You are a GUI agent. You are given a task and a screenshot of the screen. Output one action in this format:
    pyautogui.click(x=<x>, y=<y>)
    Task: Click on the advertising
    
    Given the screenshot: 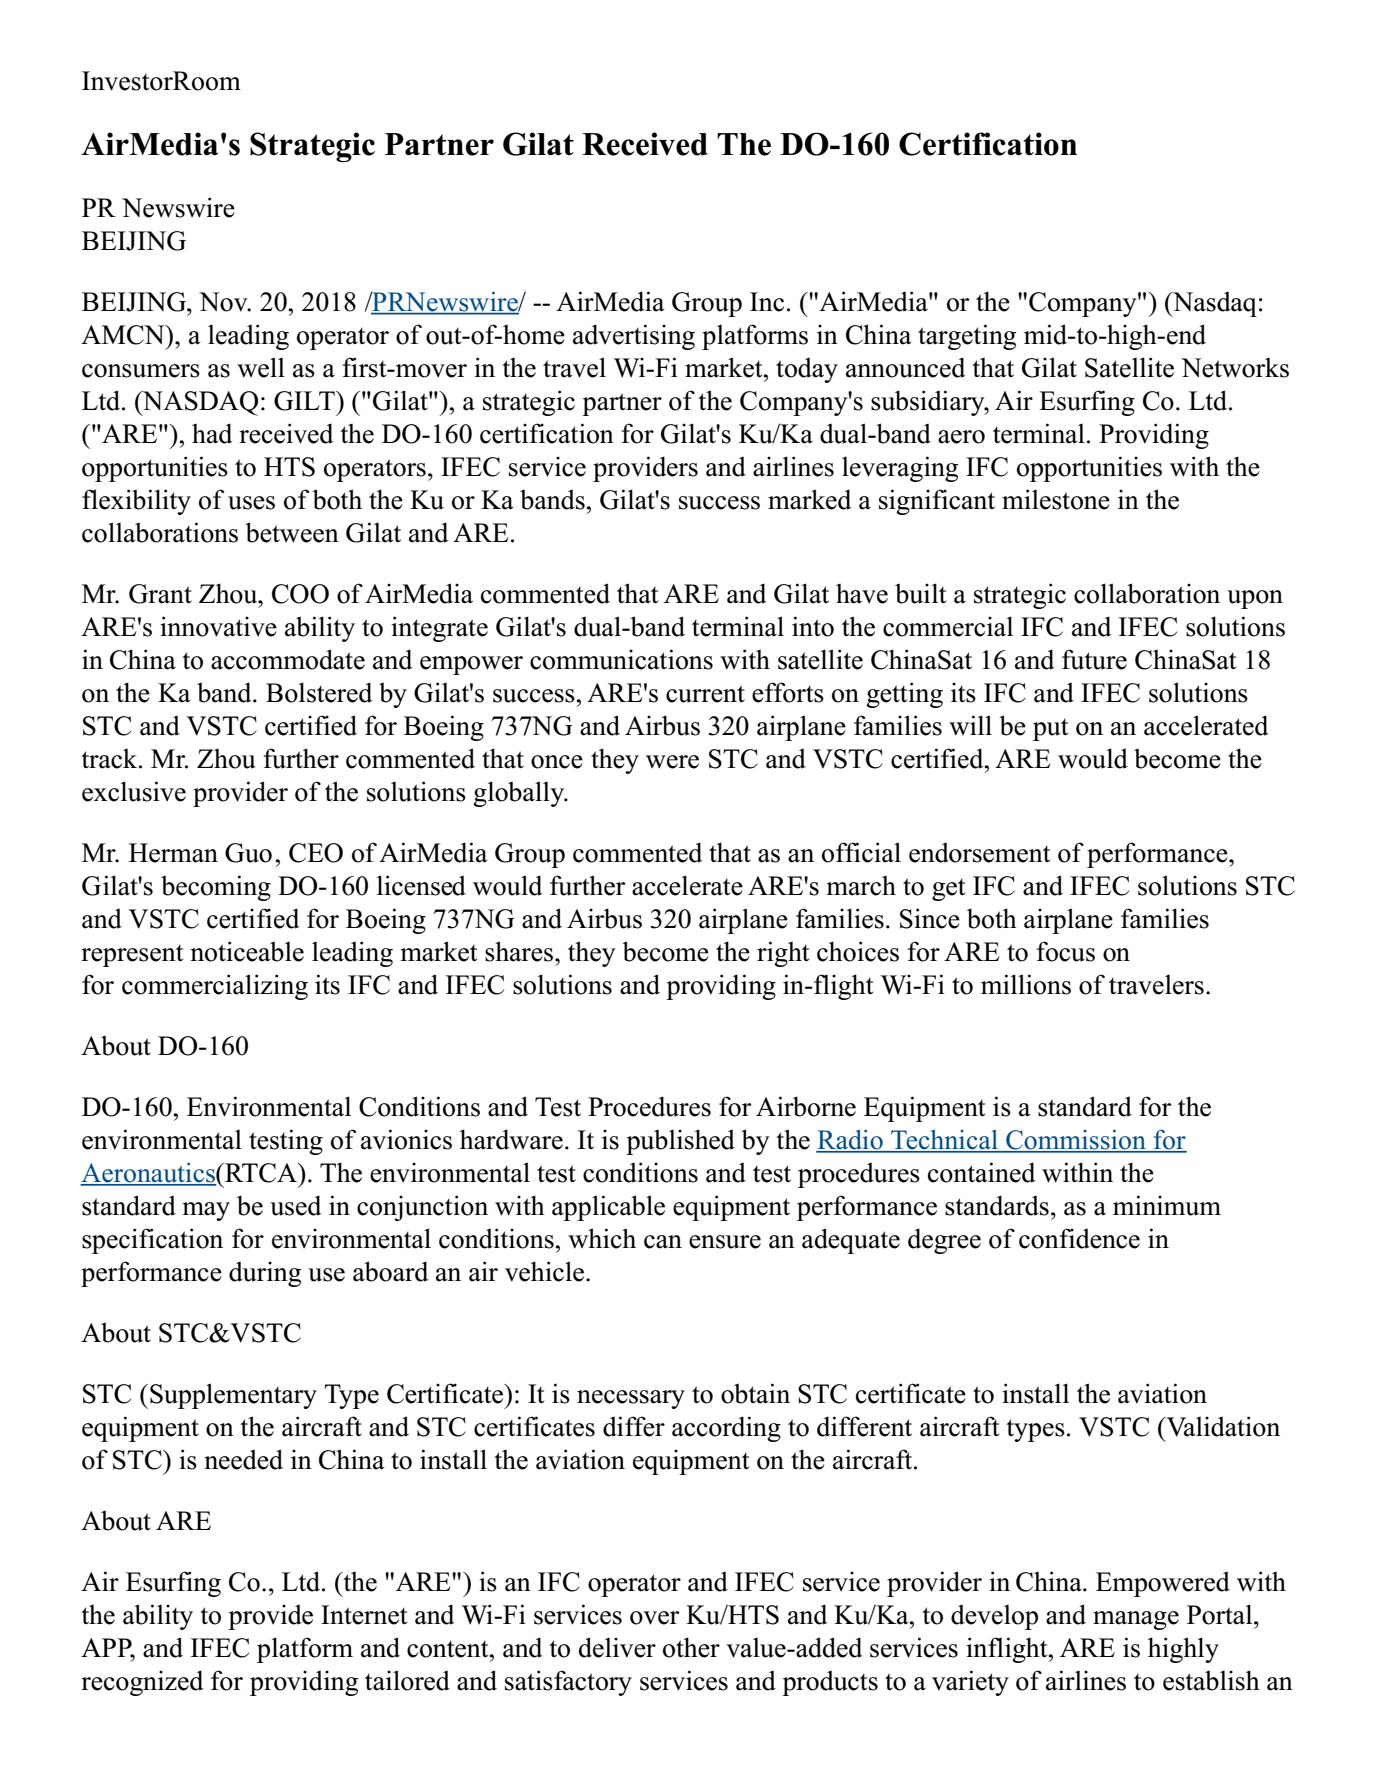 What is the action you would take?
    pyautogui.click(x=634, y=337)
